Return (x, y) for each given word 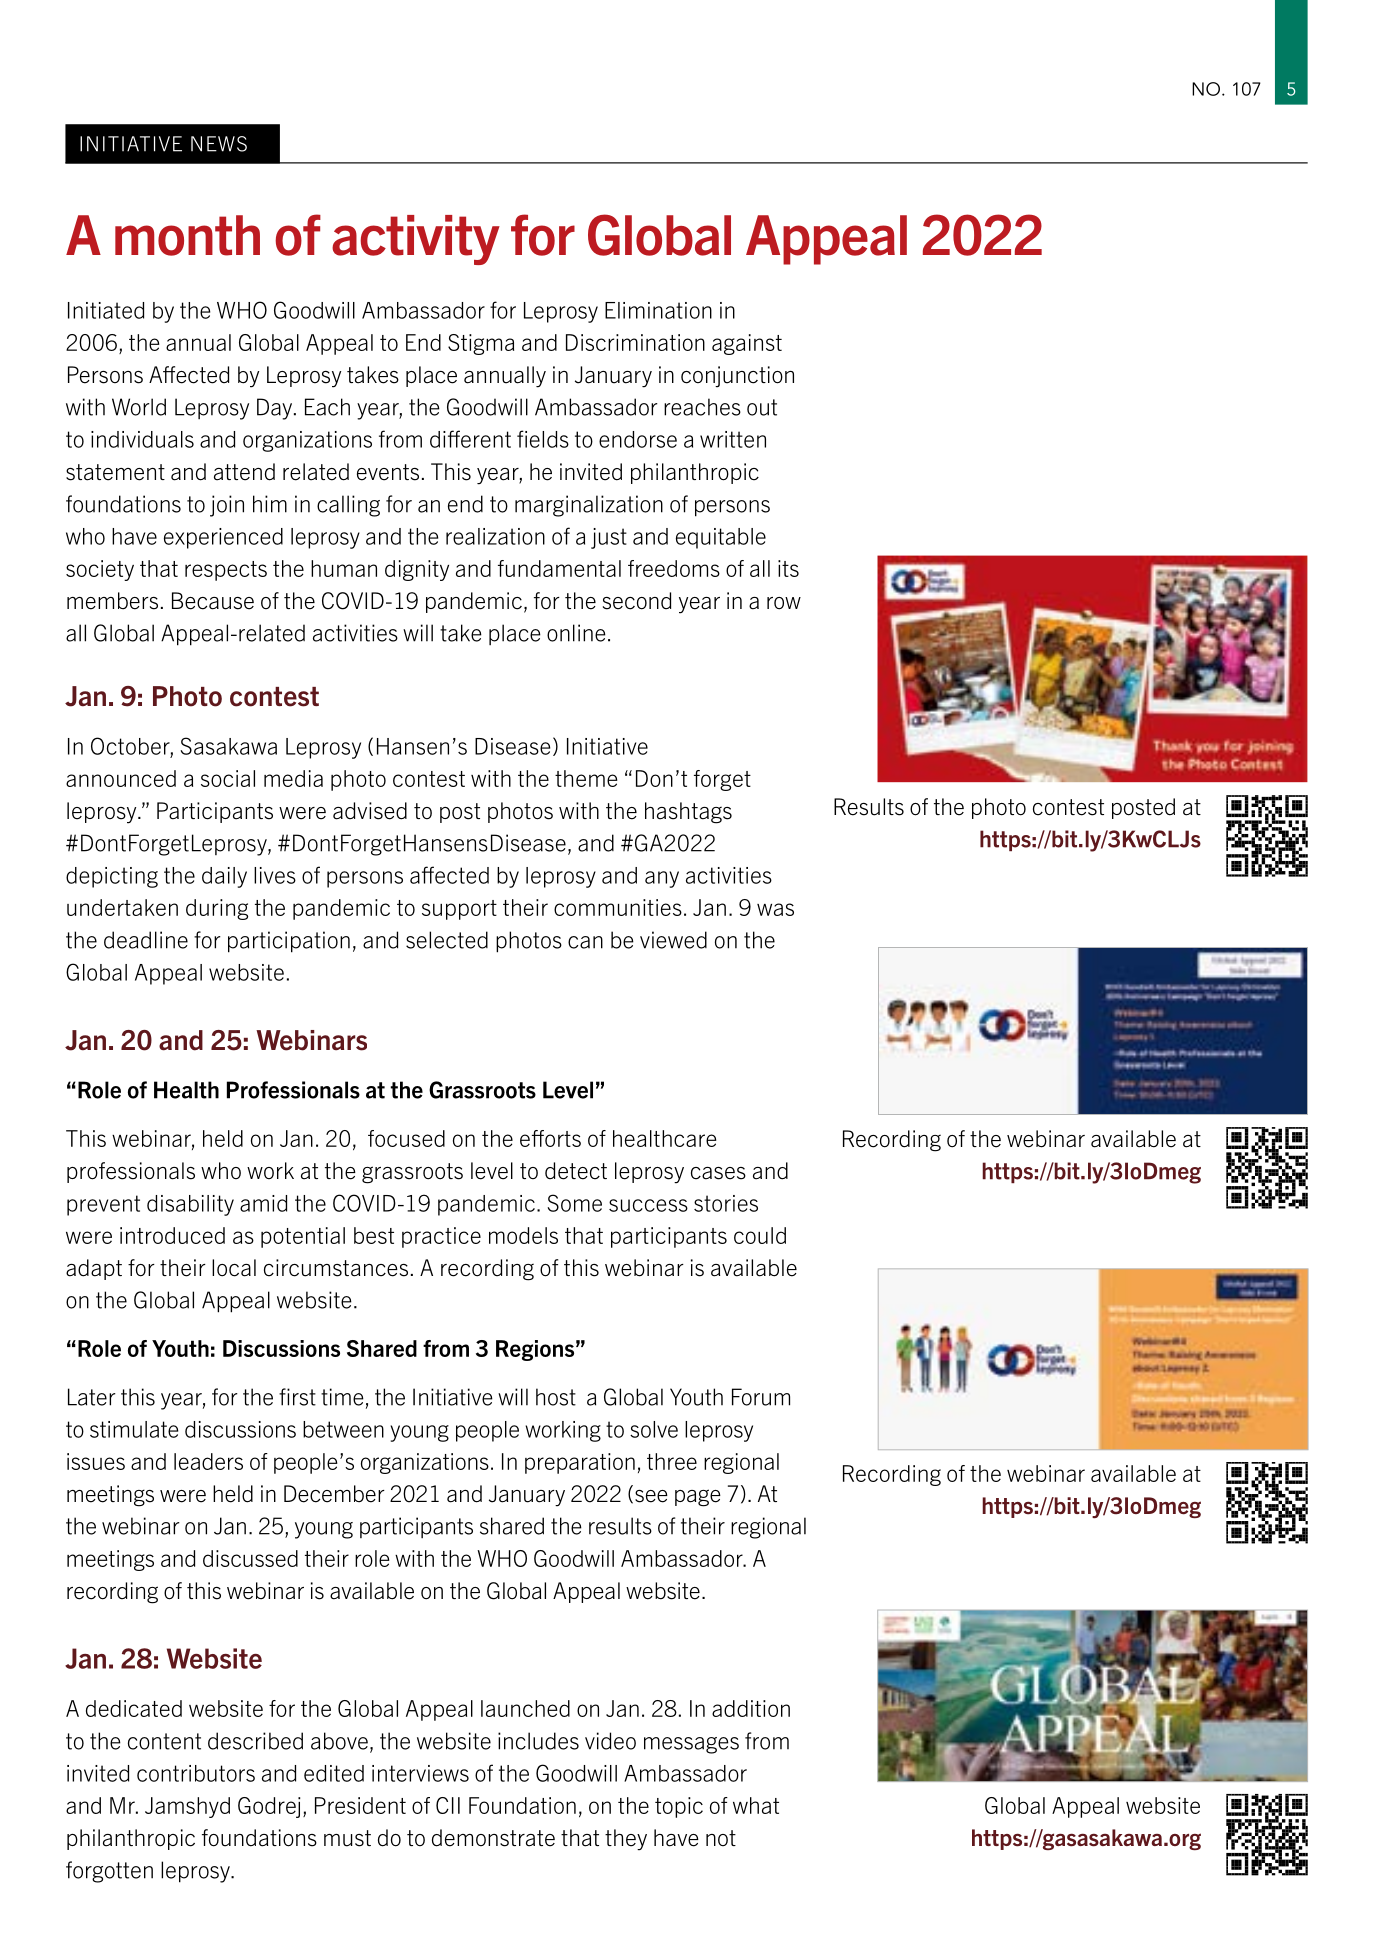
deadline (146, 940)
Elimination (658, 310)
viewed (673, 940)
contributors (196, 1773)
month (187, 235)
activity (416, 240)
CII (448, 1805)
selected (447, 940)
